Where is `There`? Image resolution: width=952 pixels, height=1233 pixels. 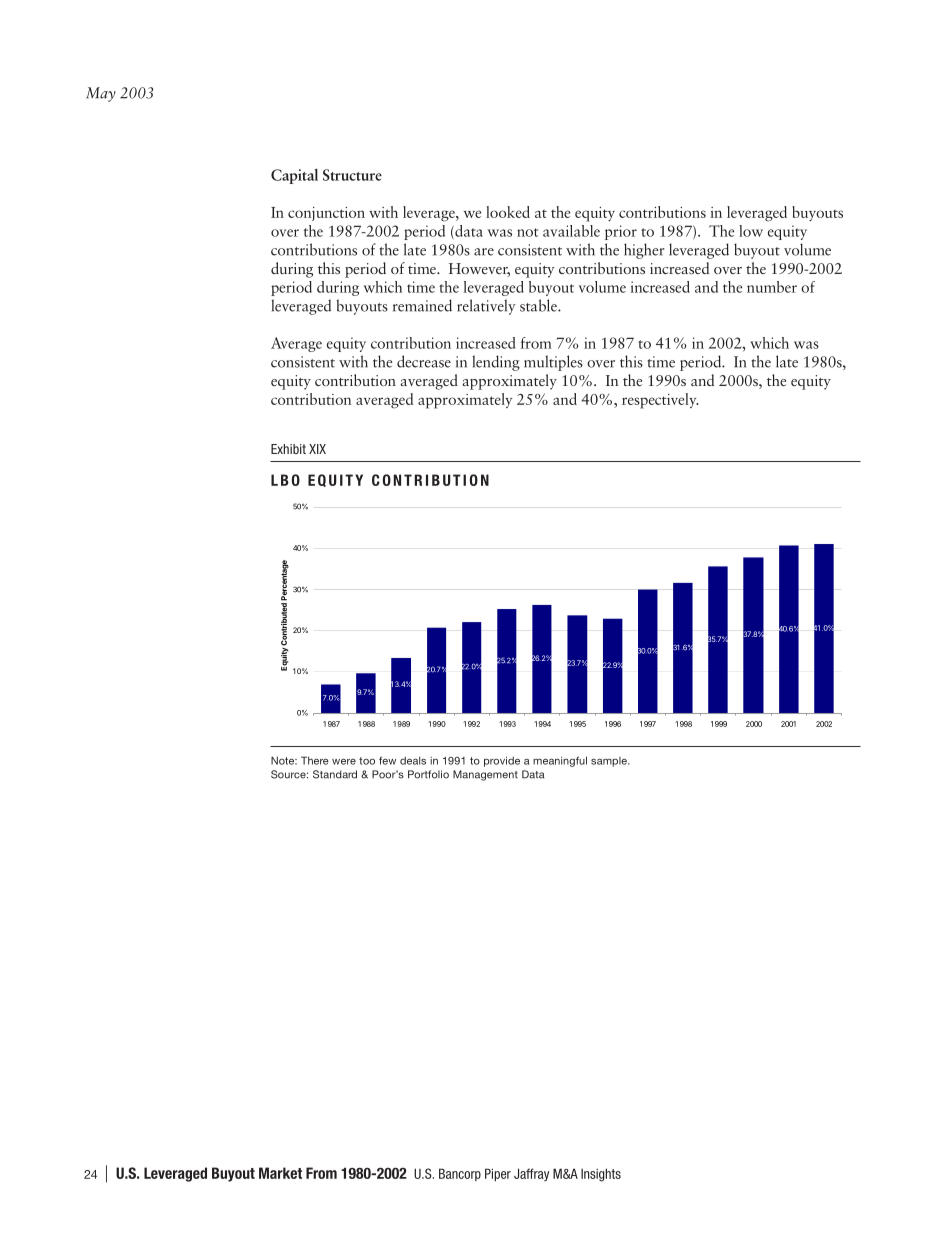
There is located at coordinates (315, 760).
